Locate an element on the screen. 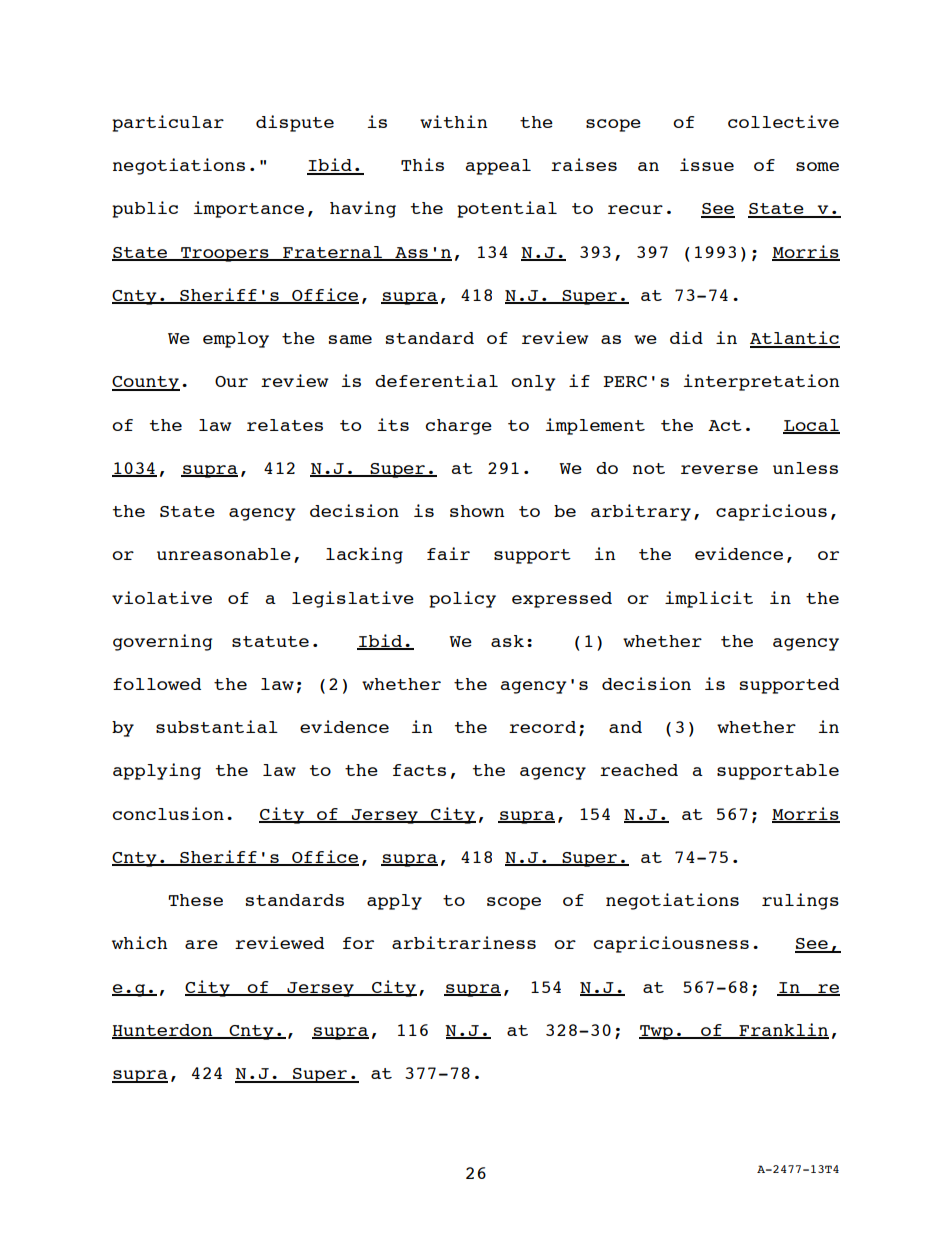 Image resolution: width=952 pixels, height=1233 pixels. Hunterdon is located at coordinates (163, 1031).
